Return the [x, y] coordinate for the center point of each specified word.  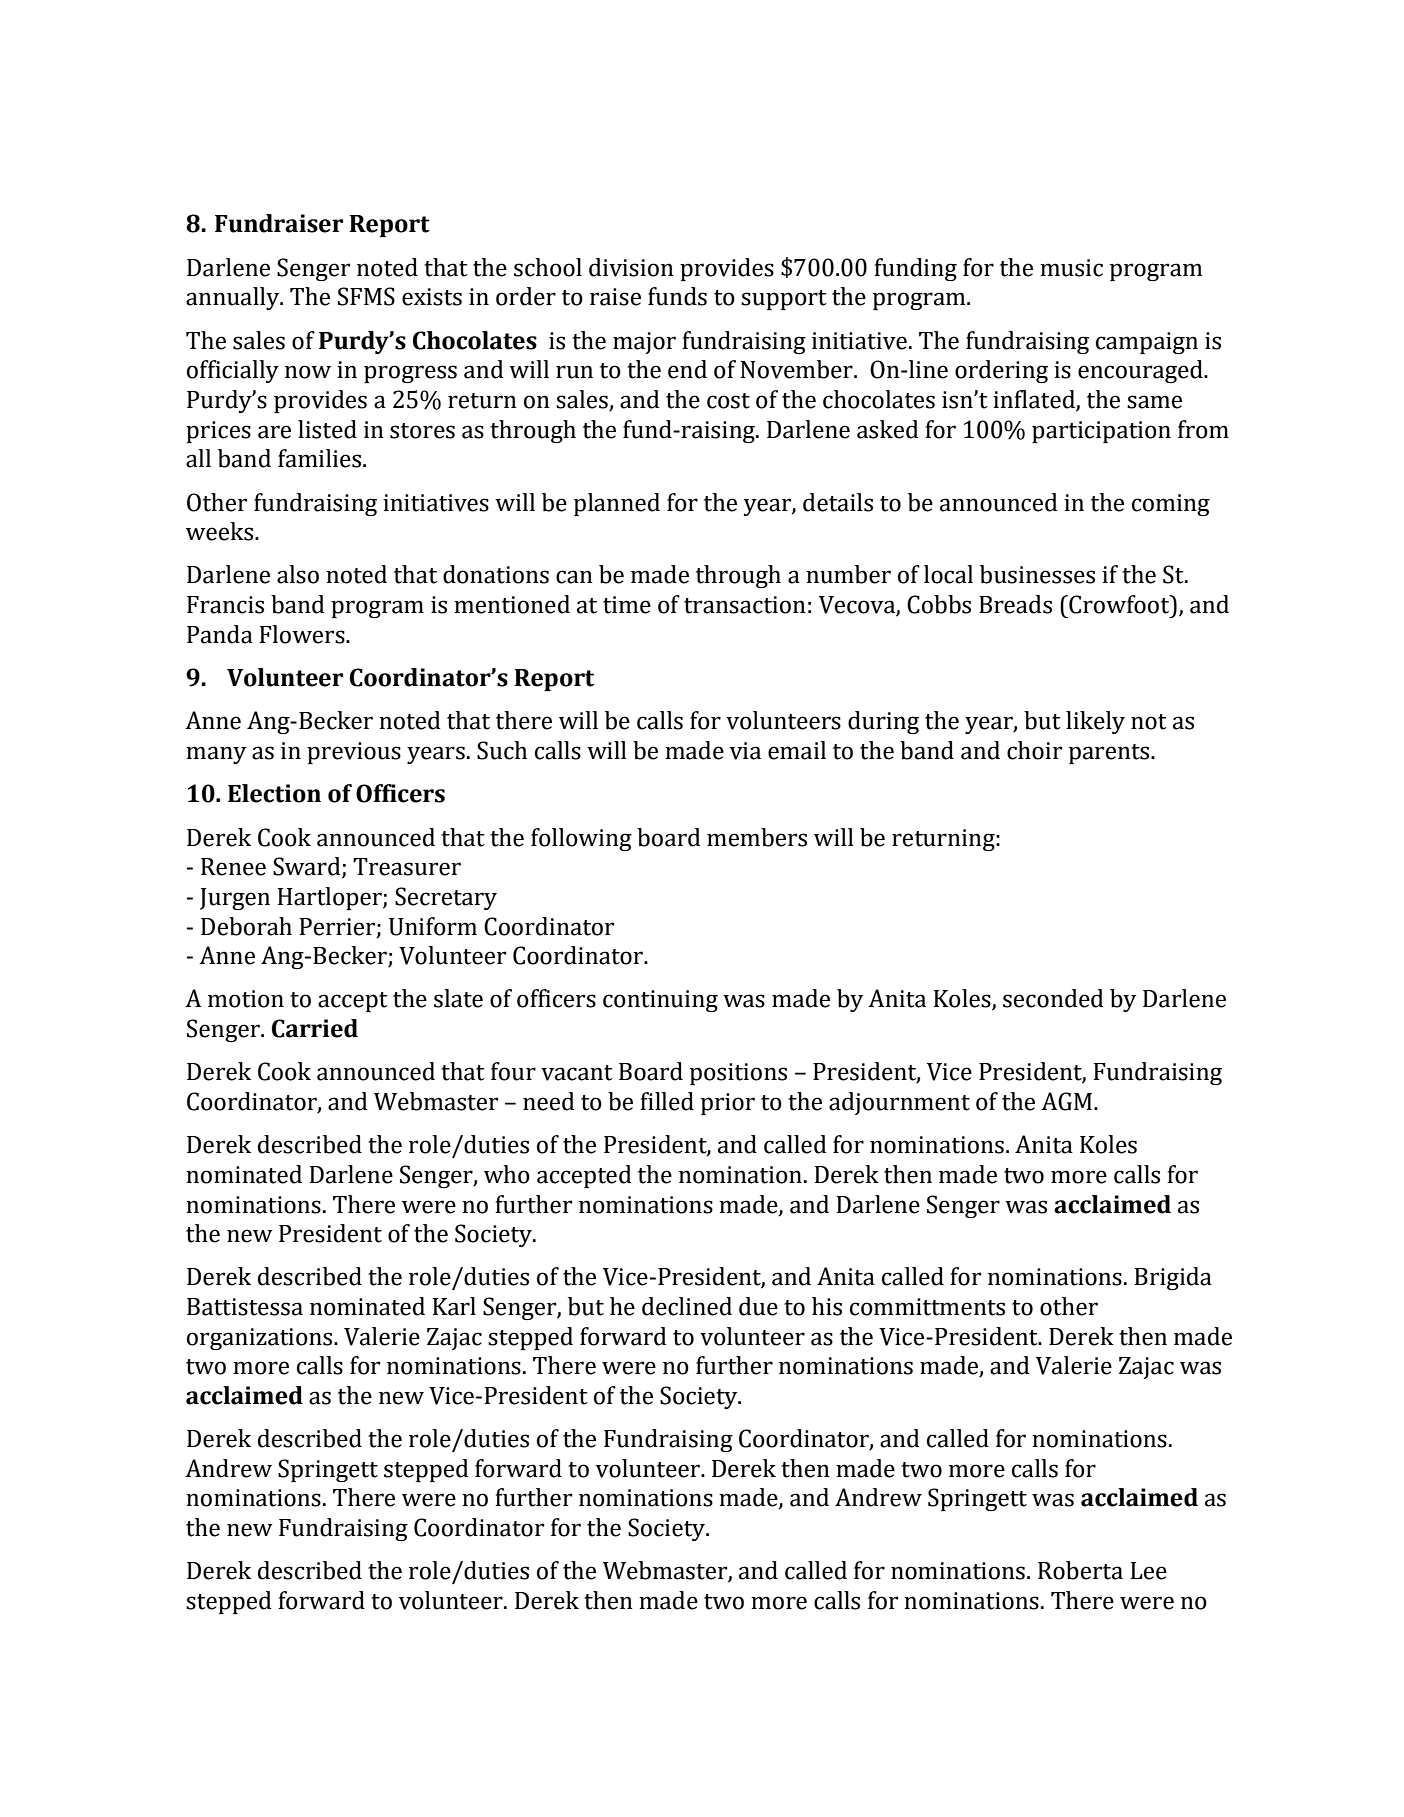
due [758, 1306]
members [757, 837]
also [298, 574]
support [784, 300]
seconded [1053, 998]
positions [738, 1074]
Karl [454, 1306]
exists [432, 297]
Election [274, 793]
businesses [1037, 574]
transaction [745, 605]
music [1071, 268]
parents [1110, 754]
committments [927, 1307]
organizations [259, 1339]
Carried [315, 1028]
